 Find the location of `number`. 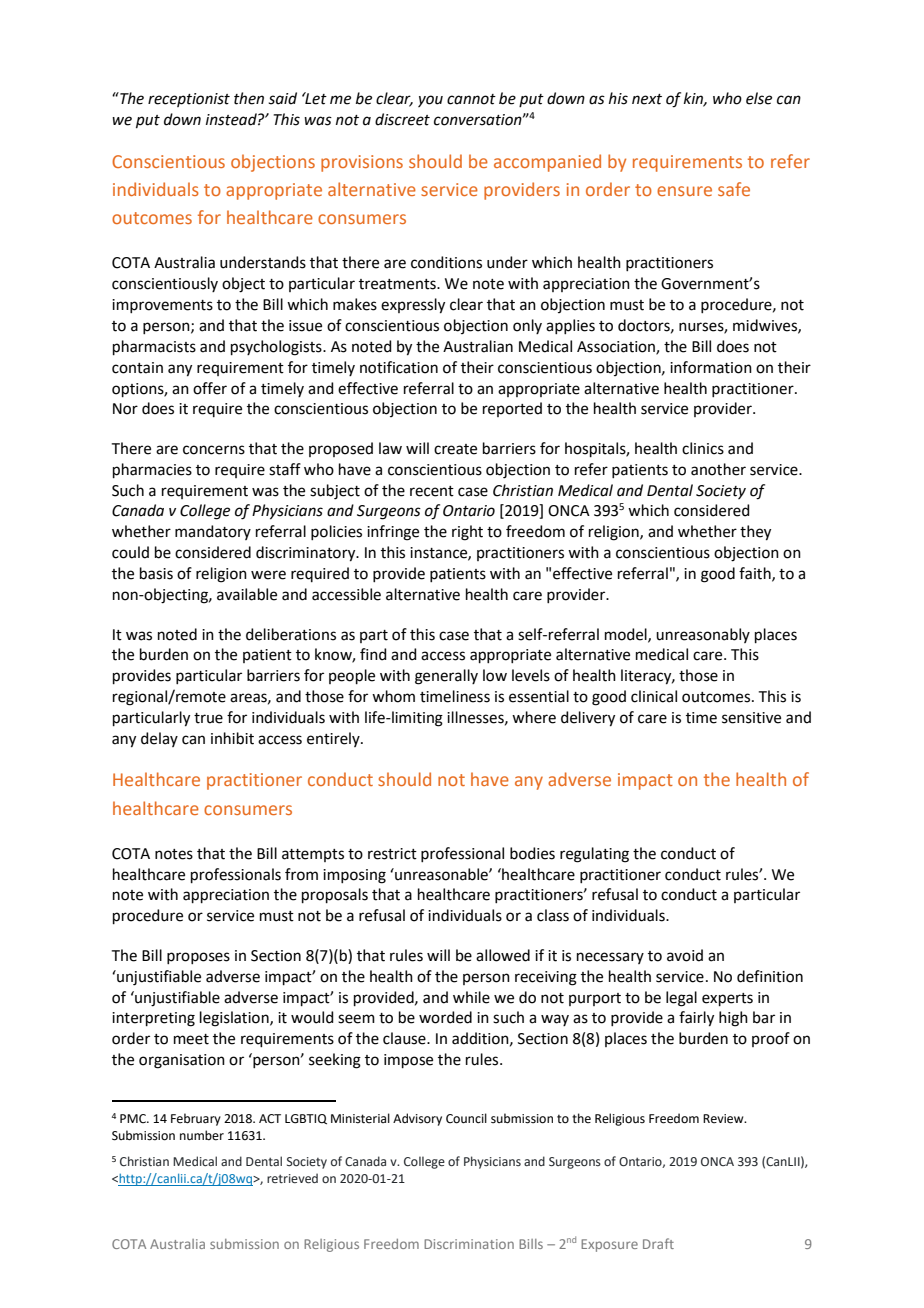

number is located at coordinates (202, 1135).
